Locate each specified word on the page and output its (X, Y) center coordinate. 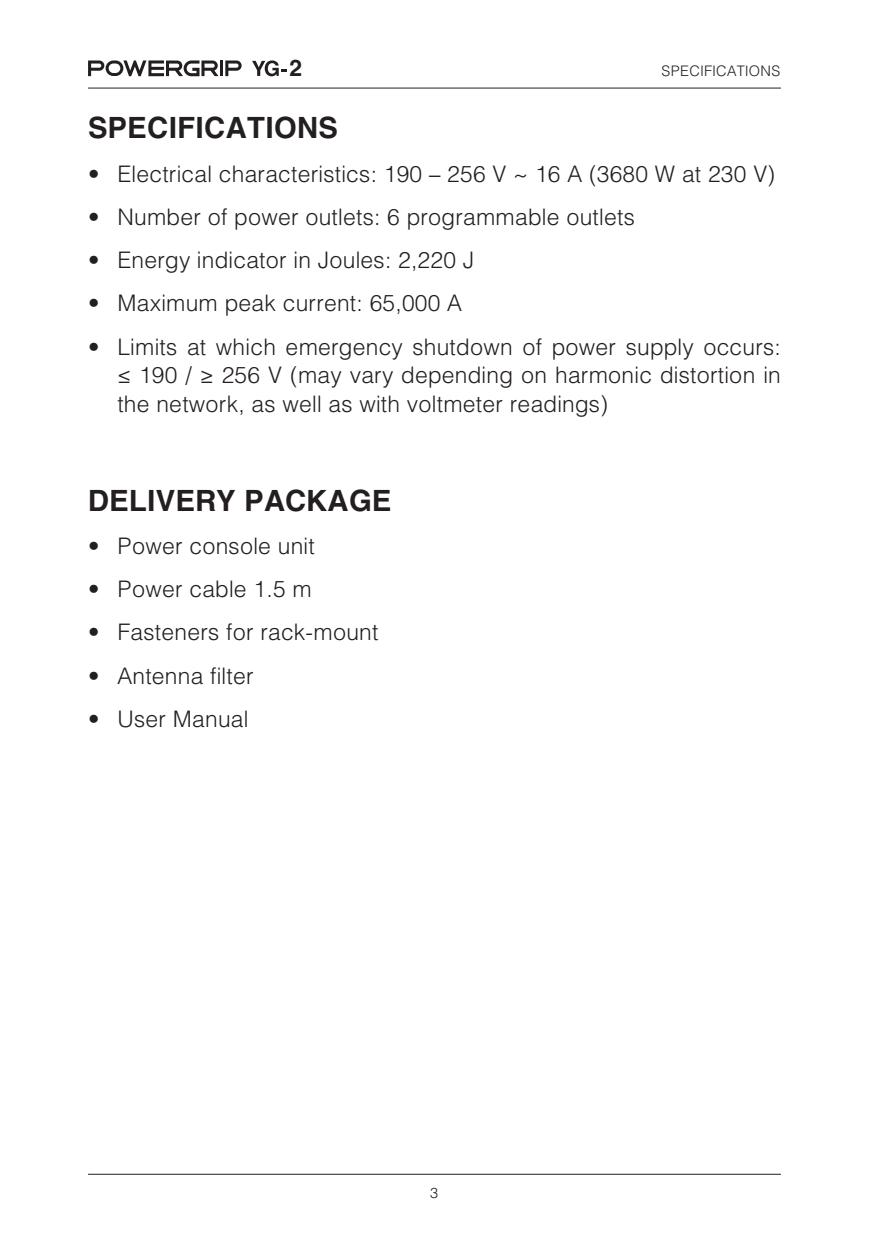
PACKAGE (318, 500)
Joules (351, 260)
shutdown (462, 347)
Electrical (165, 174)
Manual (210, 719)
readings (555, 406)
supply (660, 349)
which (245, 347)
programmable (483, 219)
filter (231, 676)
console (230, 546)
